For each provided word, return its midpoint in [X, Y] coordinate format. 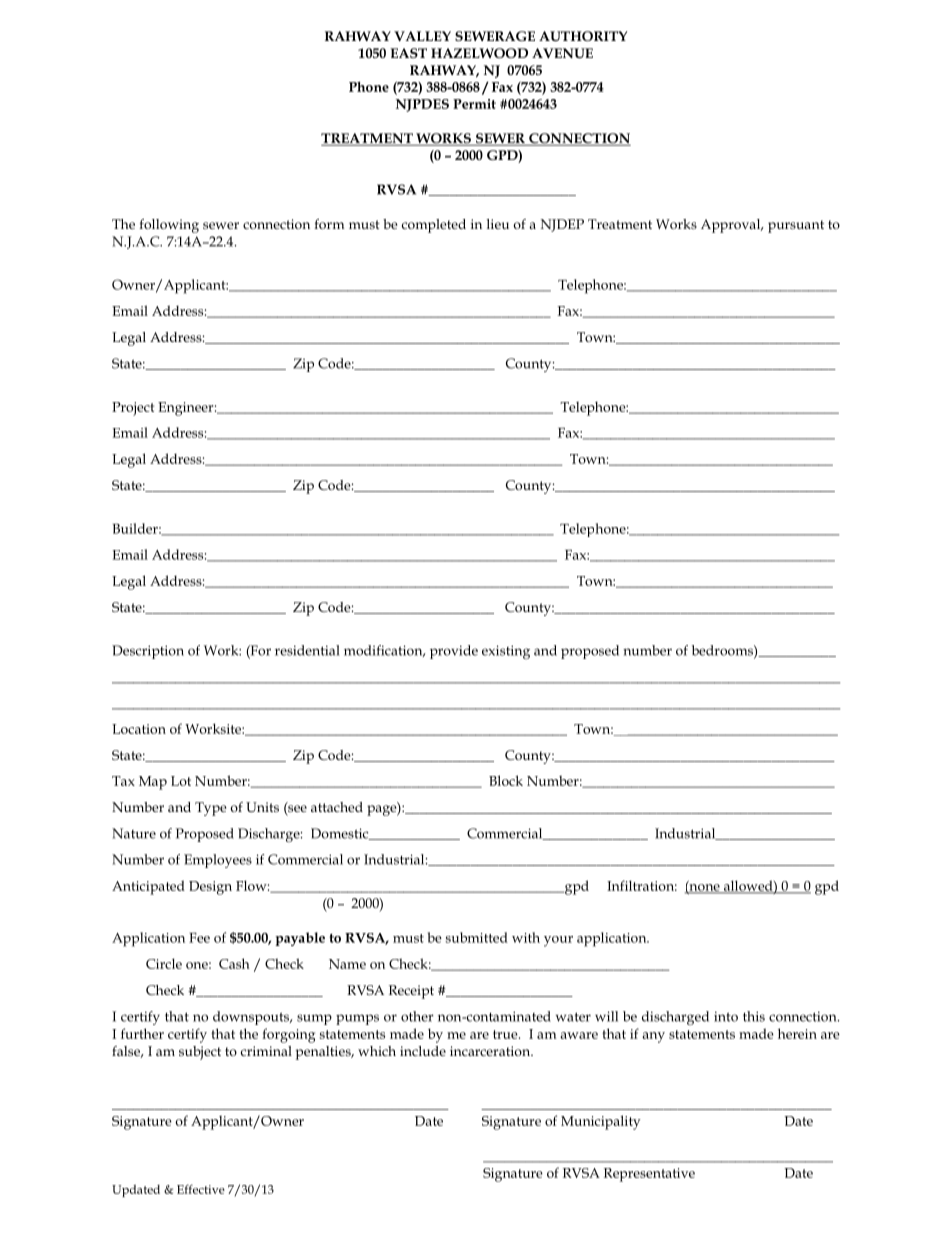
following [169, 226]
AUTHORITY [583, 36]
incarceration [491, 1051]
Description [148, 652]
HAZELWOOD [479, 53]
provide [454, 652]
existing [506, 652]
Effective [201, 1189]
